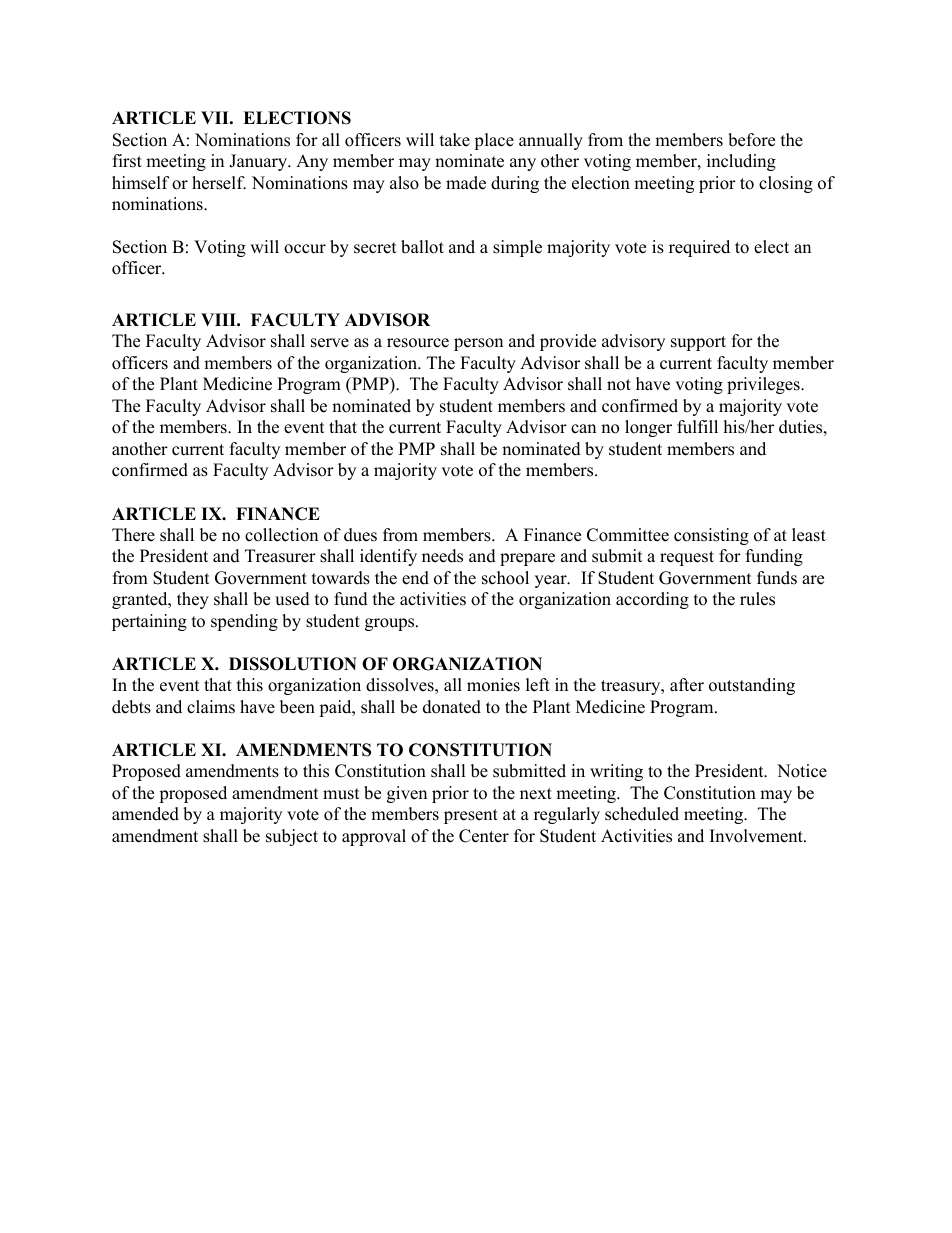  Describe the element at coordinates (281, 535) in the screenshot. I see `collection` at that location.
